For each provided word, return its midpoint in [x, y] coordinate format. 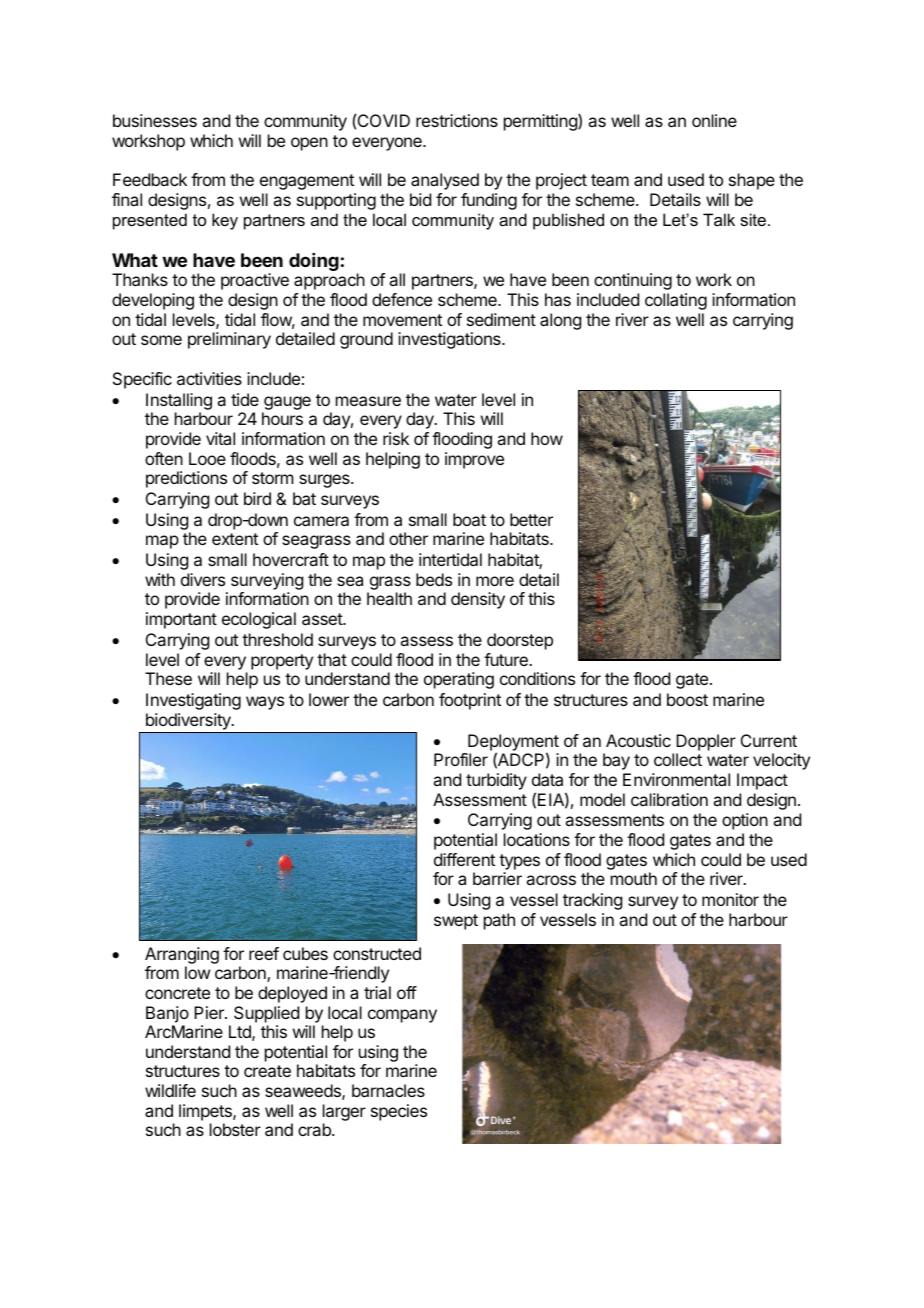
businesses [155, 120]
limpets [206, 1112]
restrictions [457, 120]
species [399, 1112]
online [714, 120]
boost [687, 699]
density [478, 600]
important [181, 620]
